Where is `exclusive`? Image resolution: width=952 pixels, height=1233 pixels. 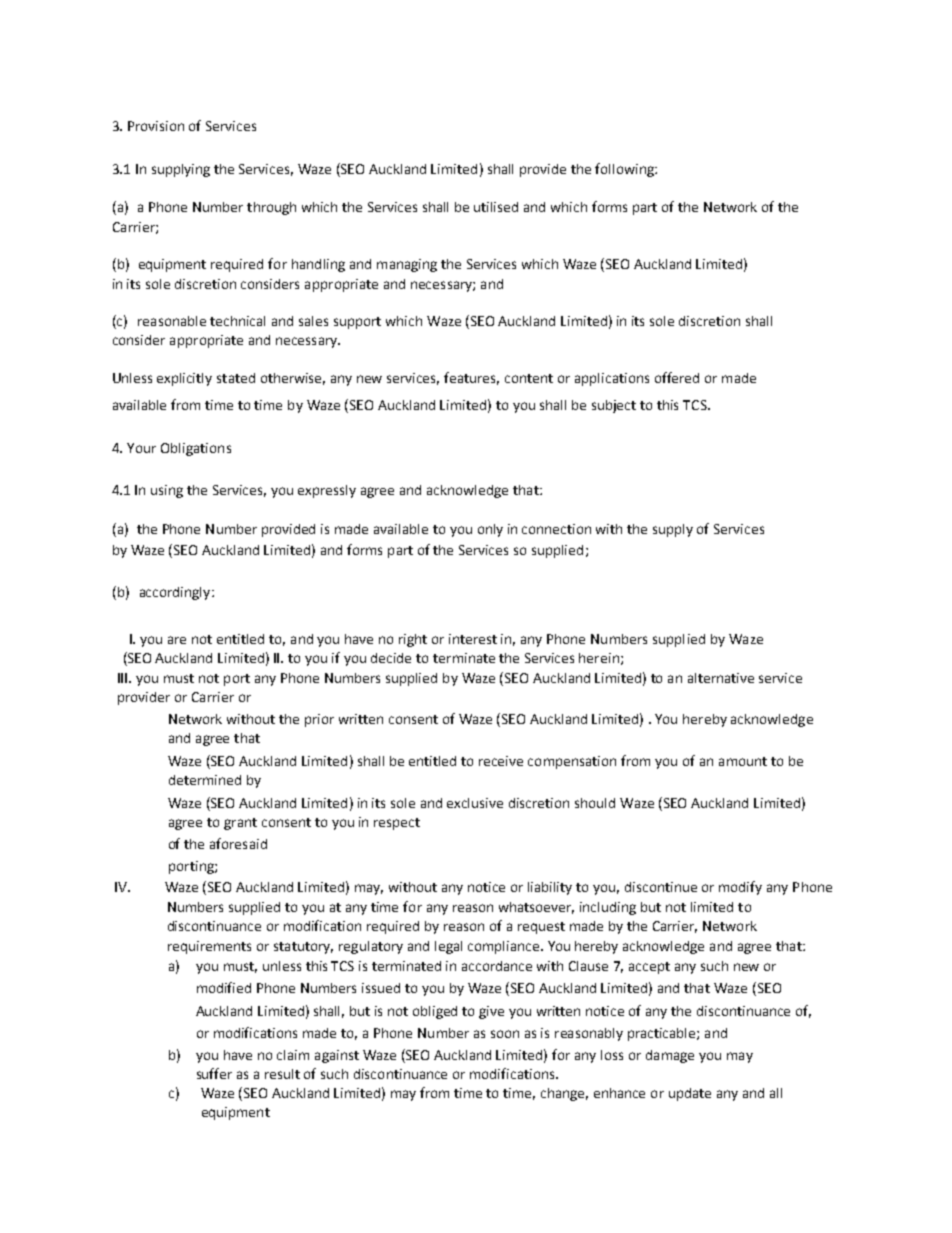 exclusive is located at coordinates (475, 803).
